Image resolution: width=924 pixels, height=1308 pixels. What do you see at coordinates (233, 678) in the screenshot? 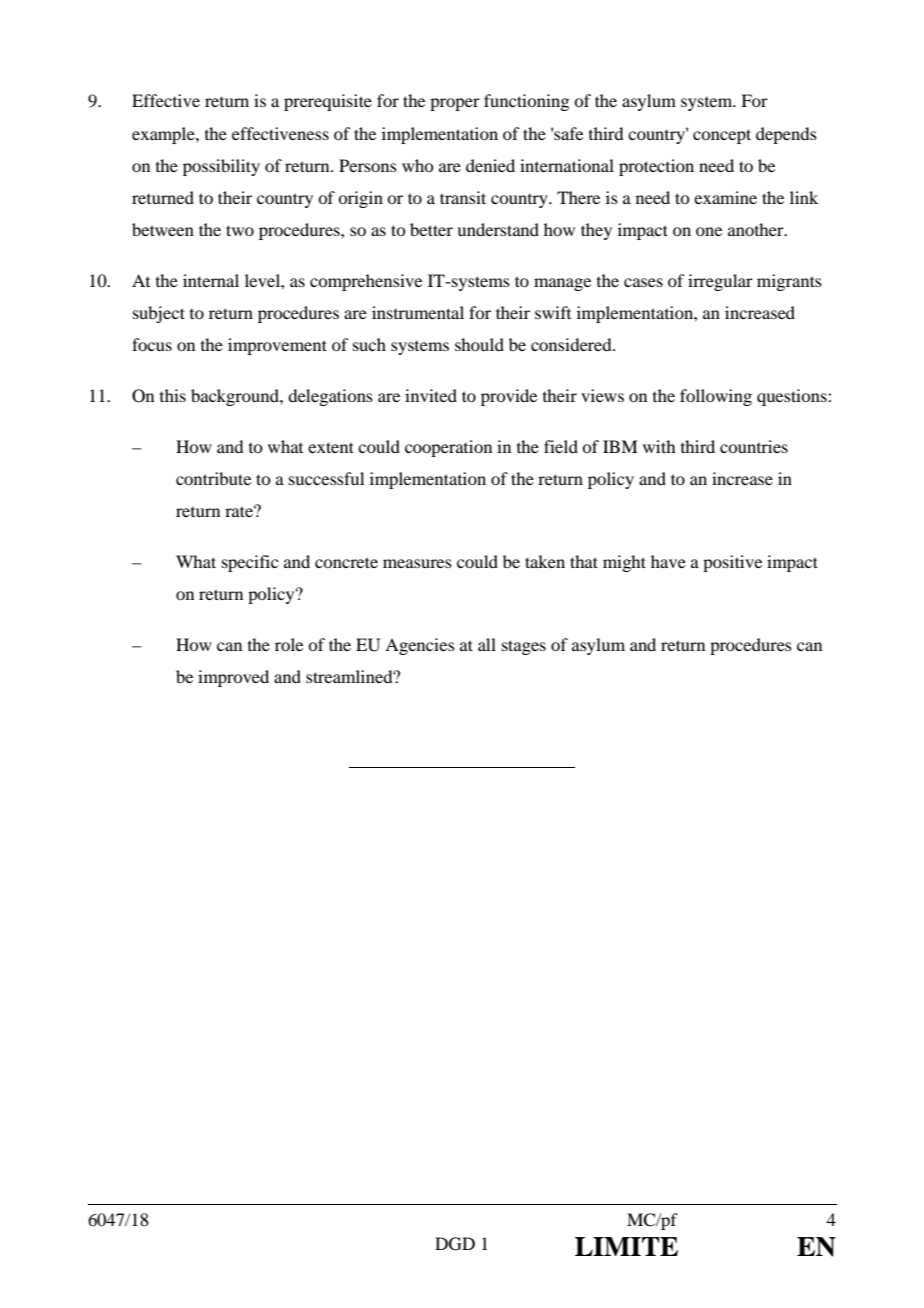
I see `improved` at bounding box center [233, 678].
